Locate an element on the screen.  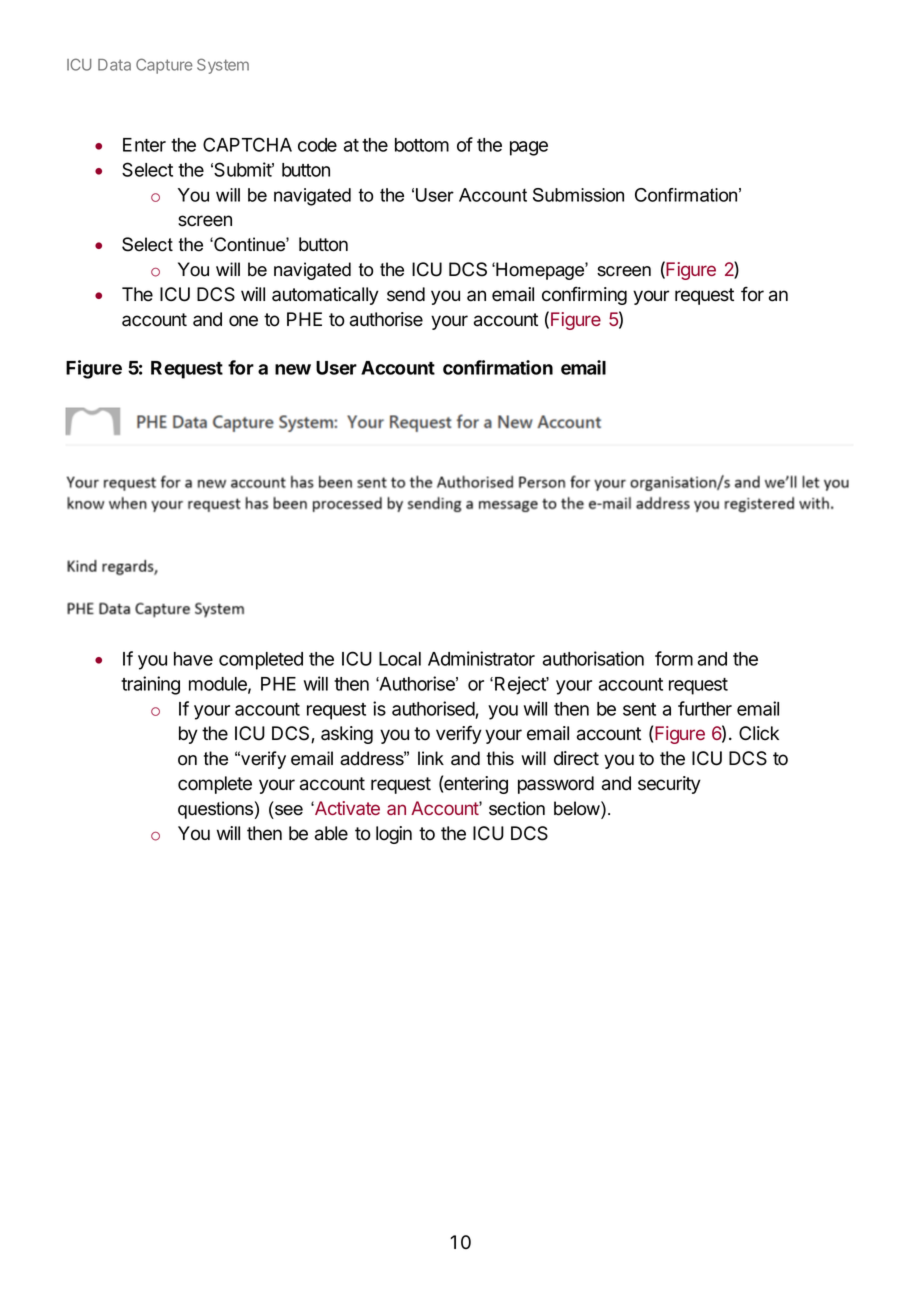
Submission is located at coordinates (578, 195).
